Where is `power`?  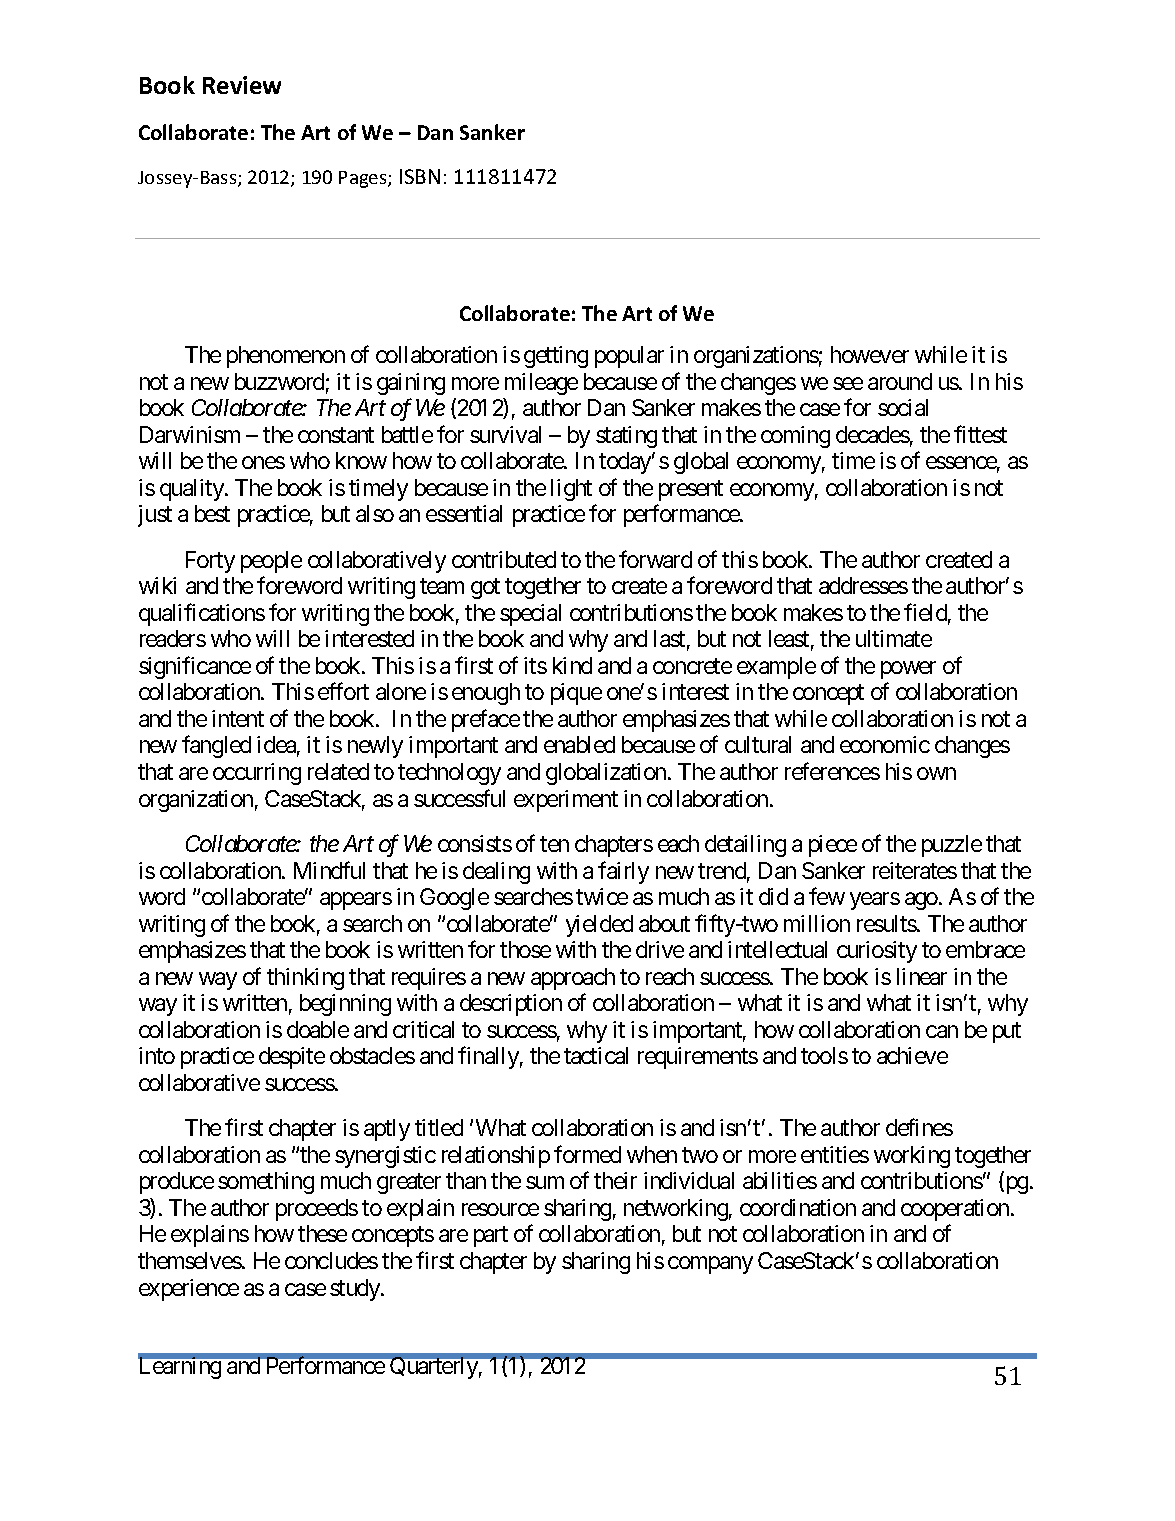 power is located at coordinates (908, 670).
